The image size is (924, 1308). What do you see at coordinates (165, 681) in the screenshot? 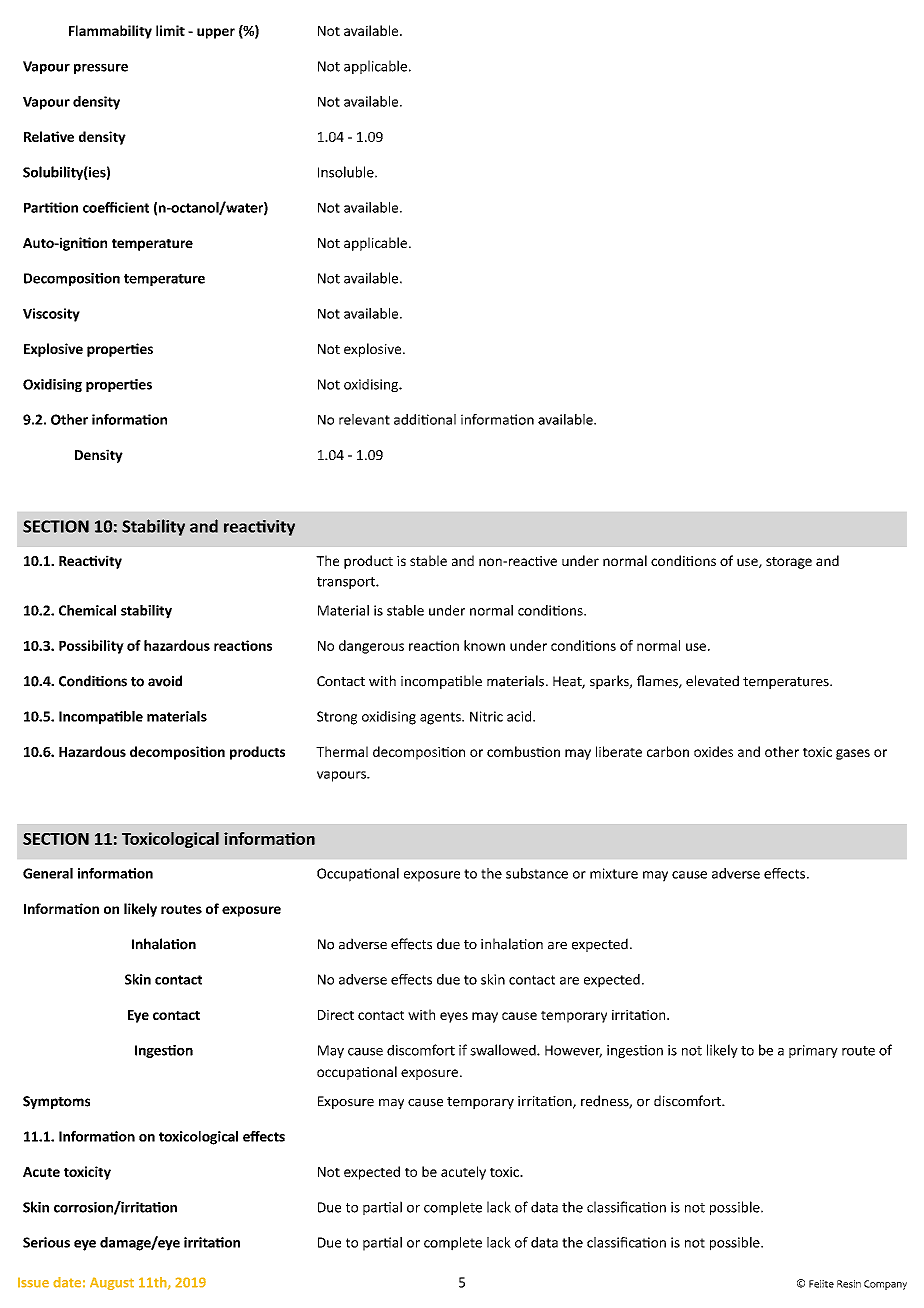
I see `avoid` at bounding box center [165, 681].
